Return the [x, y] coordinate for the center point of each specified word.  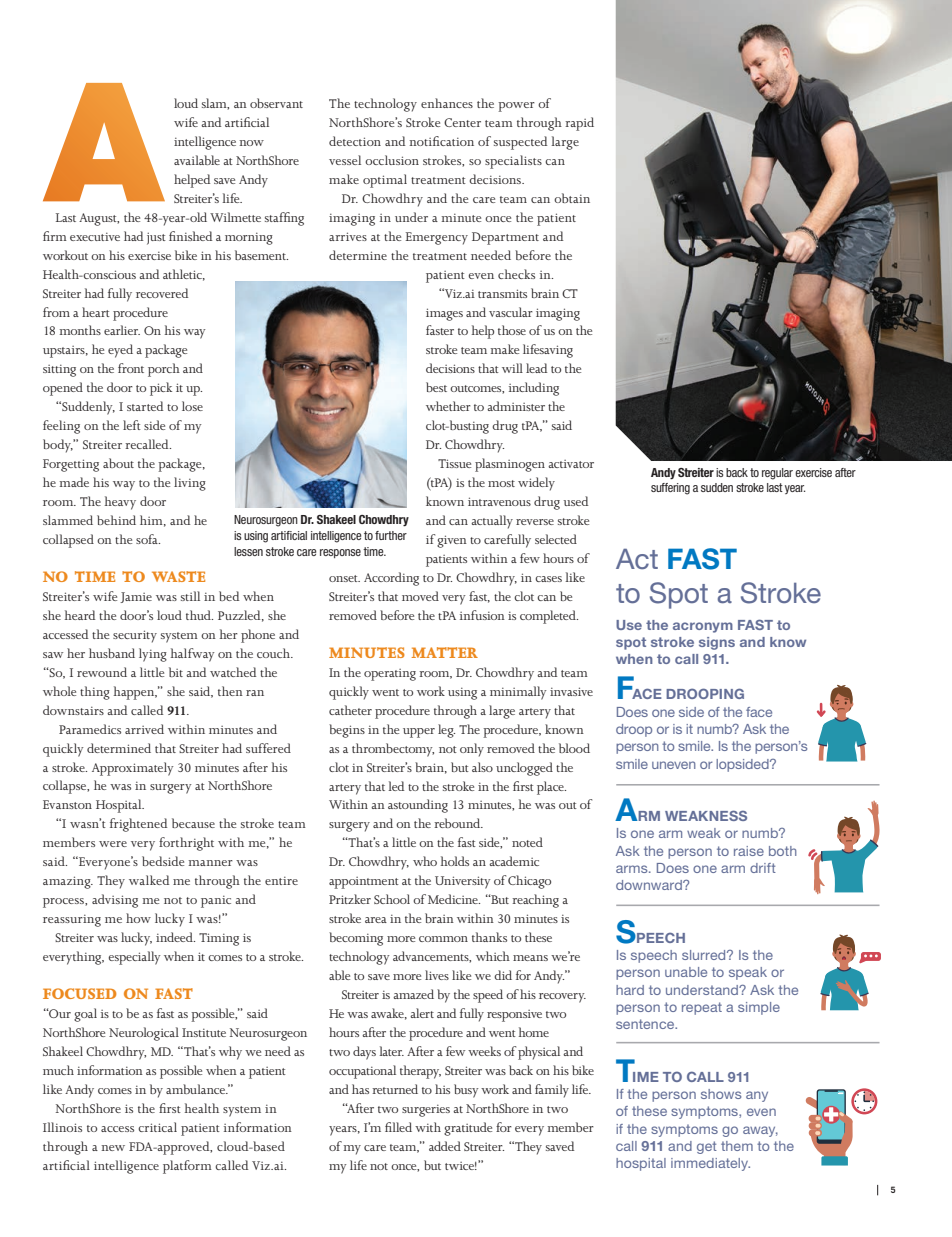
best [436, 387]
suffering [670, 489]
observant [276, 103]
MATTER [445, 652]
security [135, 636]
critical [157, 1127]
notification [441, 141]
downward [650, 885]
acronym [703, 627]
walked [149, 880]
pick [161, 389]
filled [398, 1127]
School [392, 899]
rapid [579, 124]
